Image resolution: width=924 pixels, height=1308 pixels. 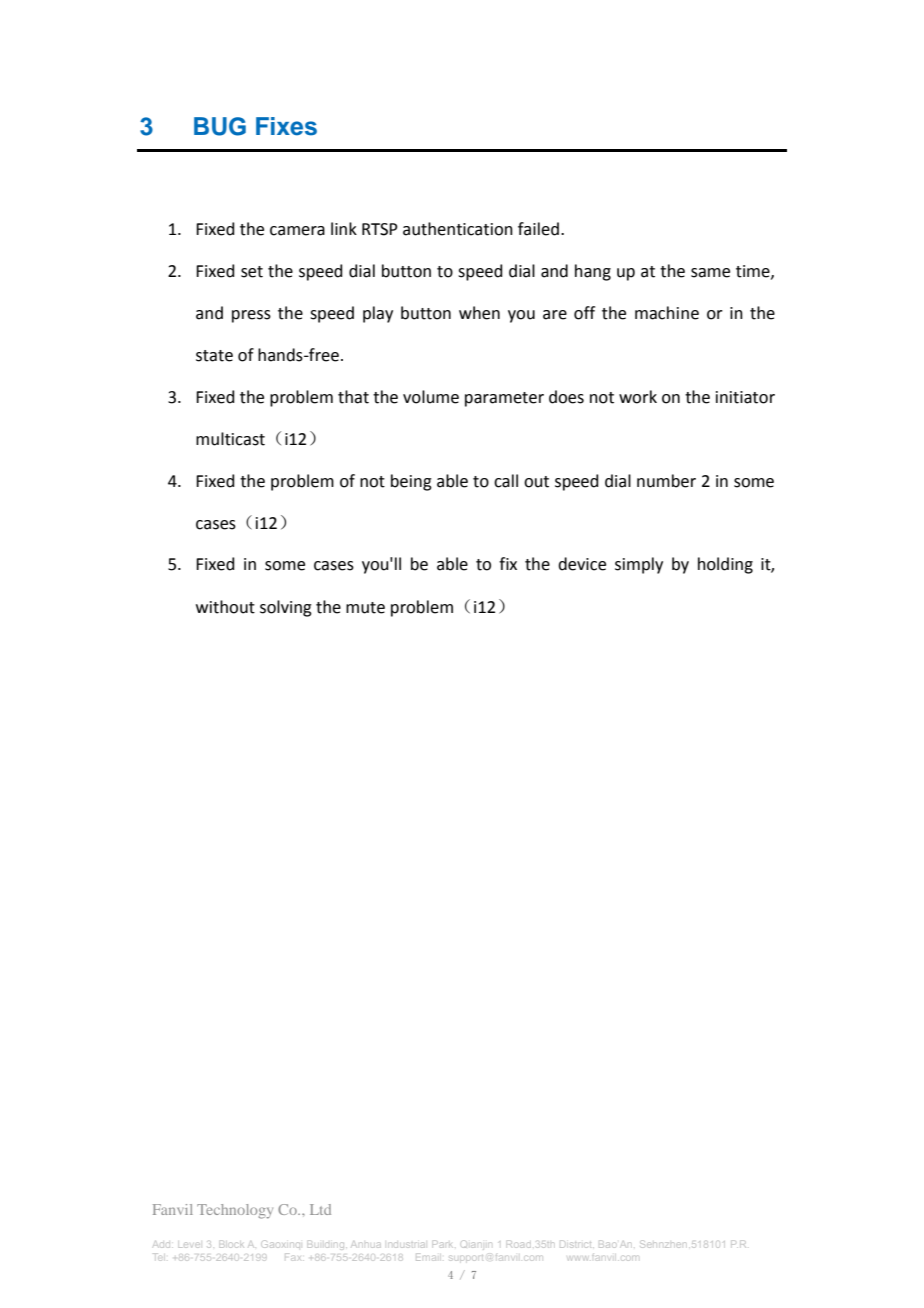 What do you see at coordinates (320, 1209) in the screenshot?
I see `Ltd` at bounding box center [320, 1209].
